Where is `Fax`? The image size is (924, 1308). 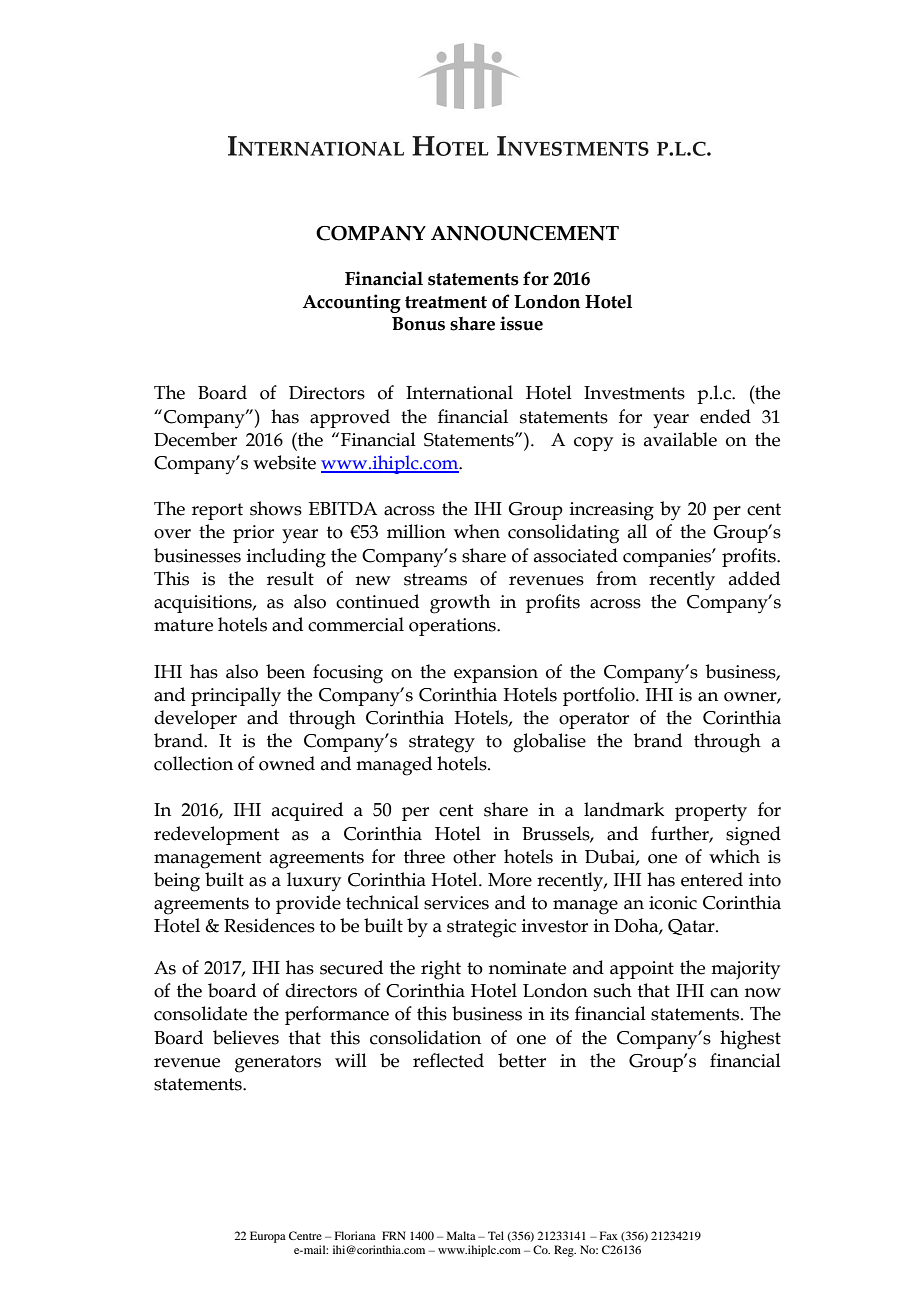 Fax is located at coordinates (609, 1235).
